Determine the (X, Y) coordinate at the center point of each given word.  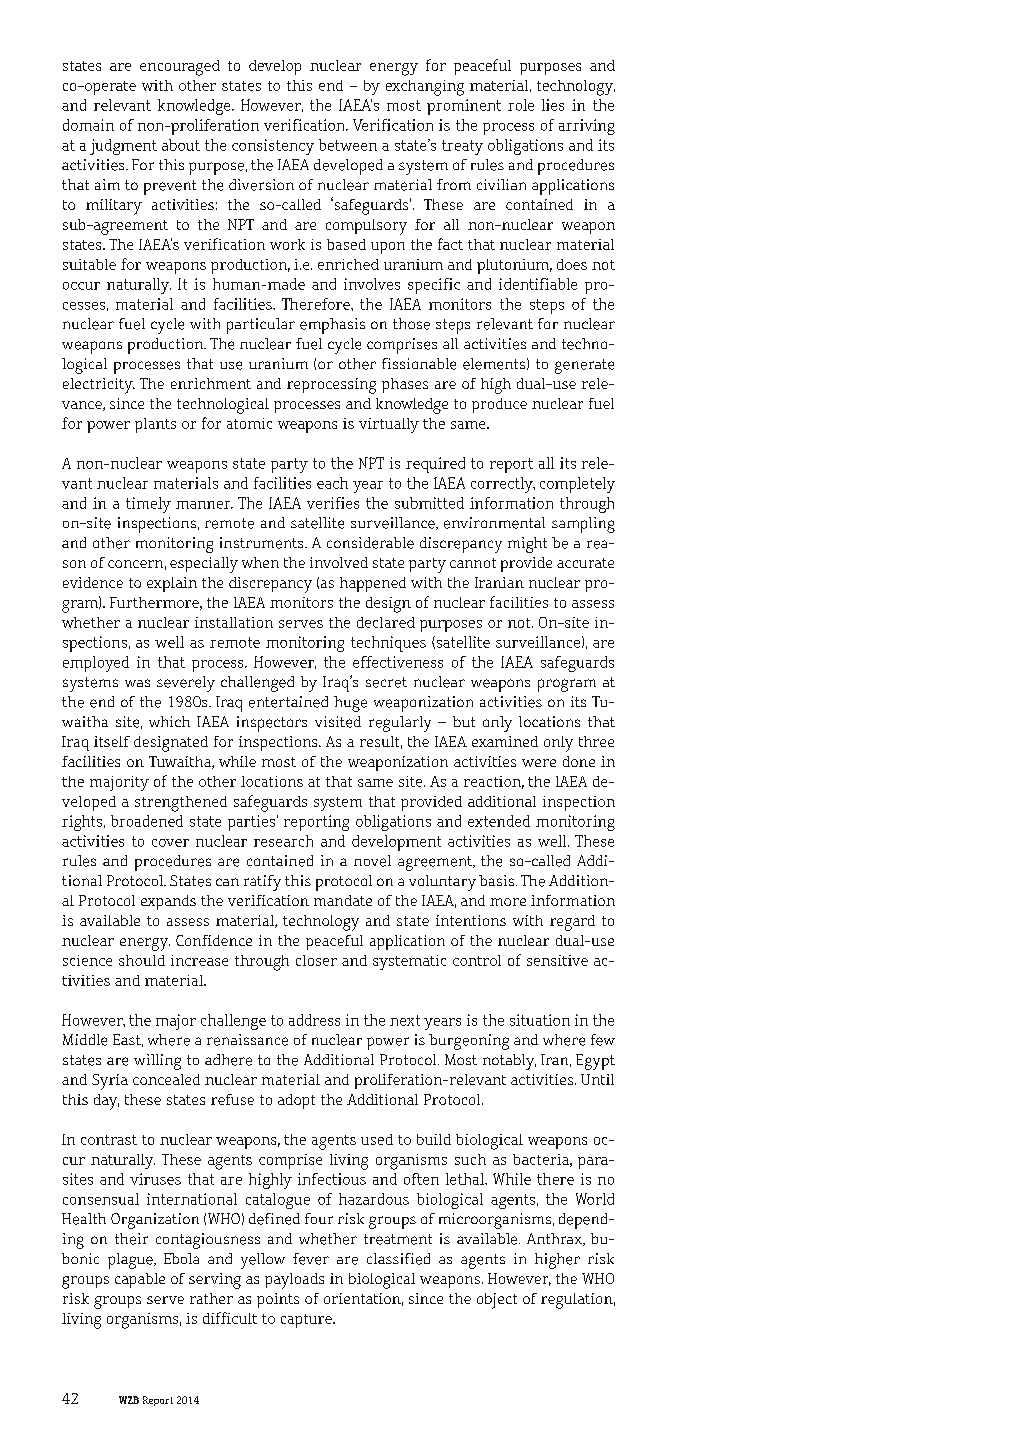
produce (499, 405)
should (142, 960)
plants (155, 425)
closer (316, 960)
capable (140, 1280)
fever (311, 1259)
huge (350, 704)
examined (505, 741)
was (137, 683)
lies (553, 105)
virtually (389, 425)
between (348, 145)
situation (540, 1020)
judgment (123, 147)
